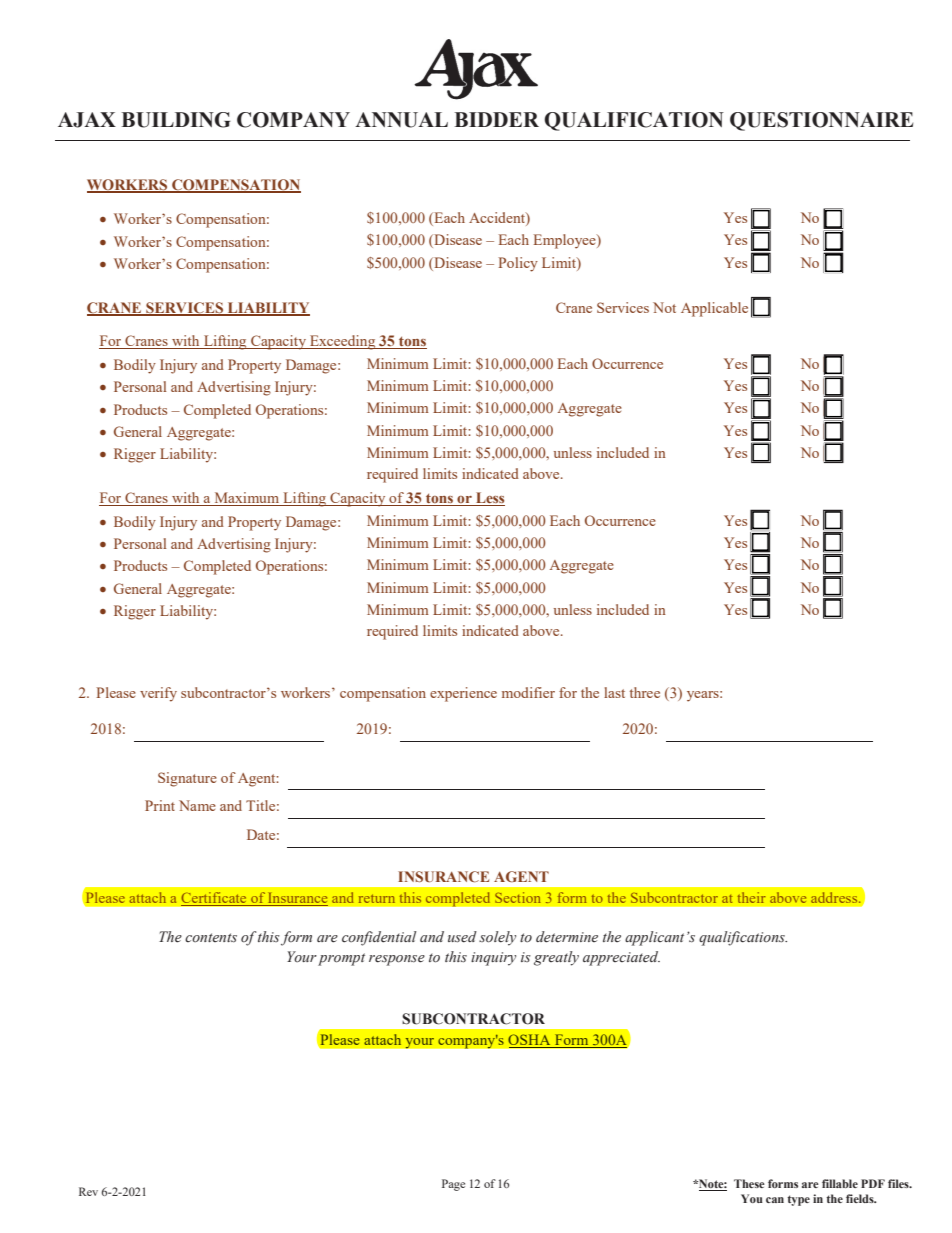  What do you see at coordinates (496, 119) in the screenshot?
I see `BIDDER` at bounding box center [496, 119].
